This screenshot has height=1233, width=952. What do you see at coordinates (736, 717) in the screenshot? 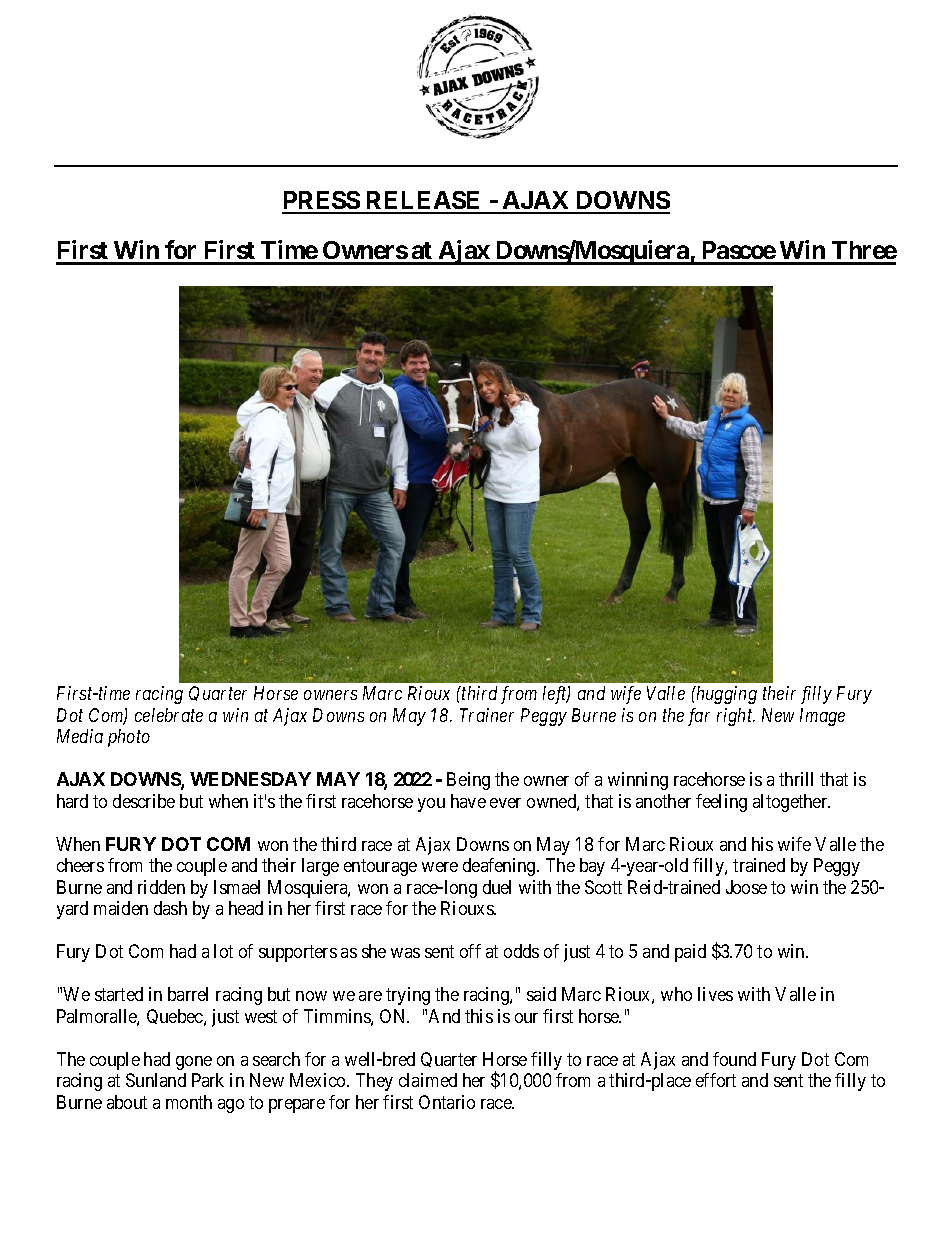
I see `right` at bounding box center [736, 717].
